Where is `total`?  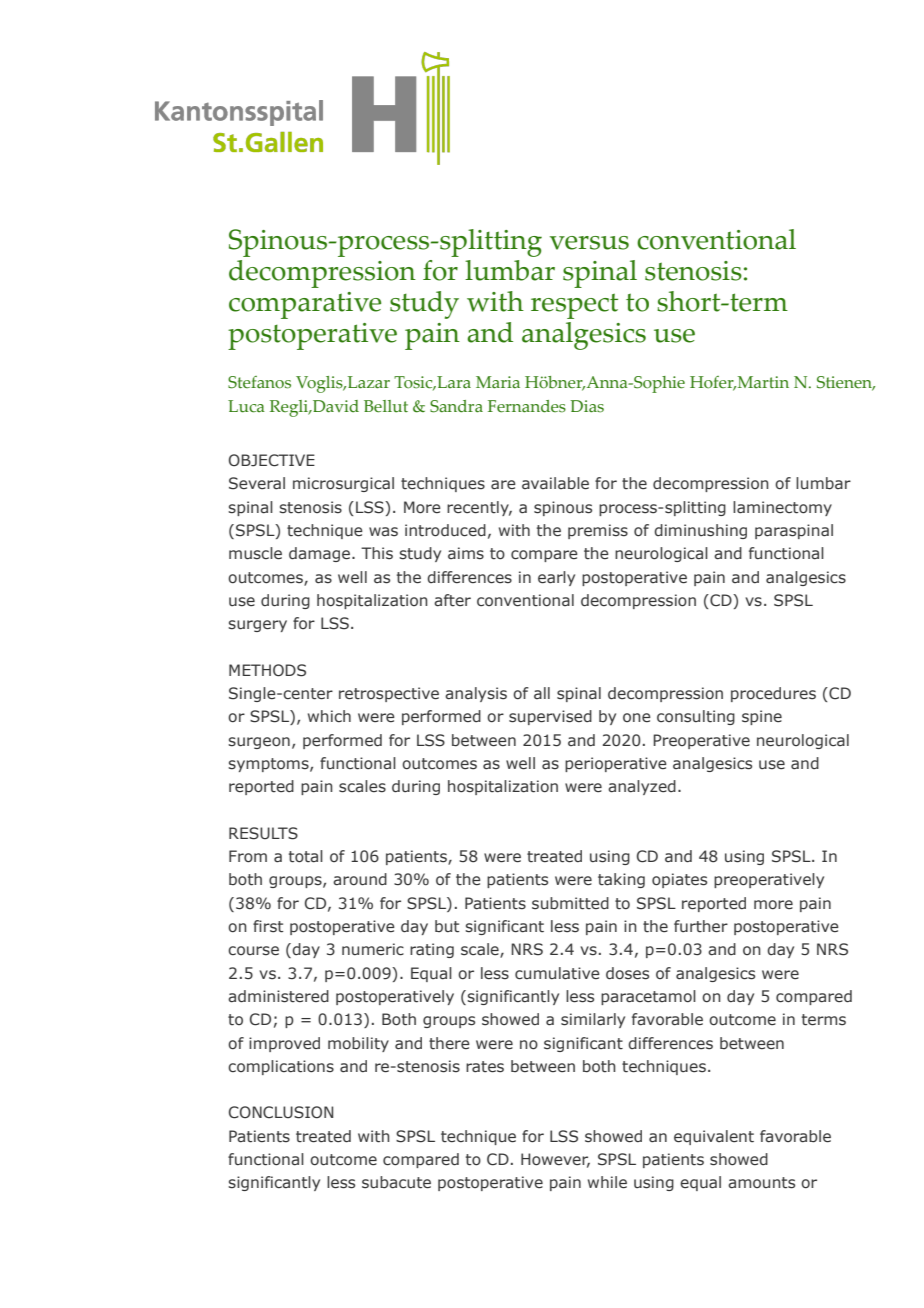
total is located at coordinates (306, 856).
